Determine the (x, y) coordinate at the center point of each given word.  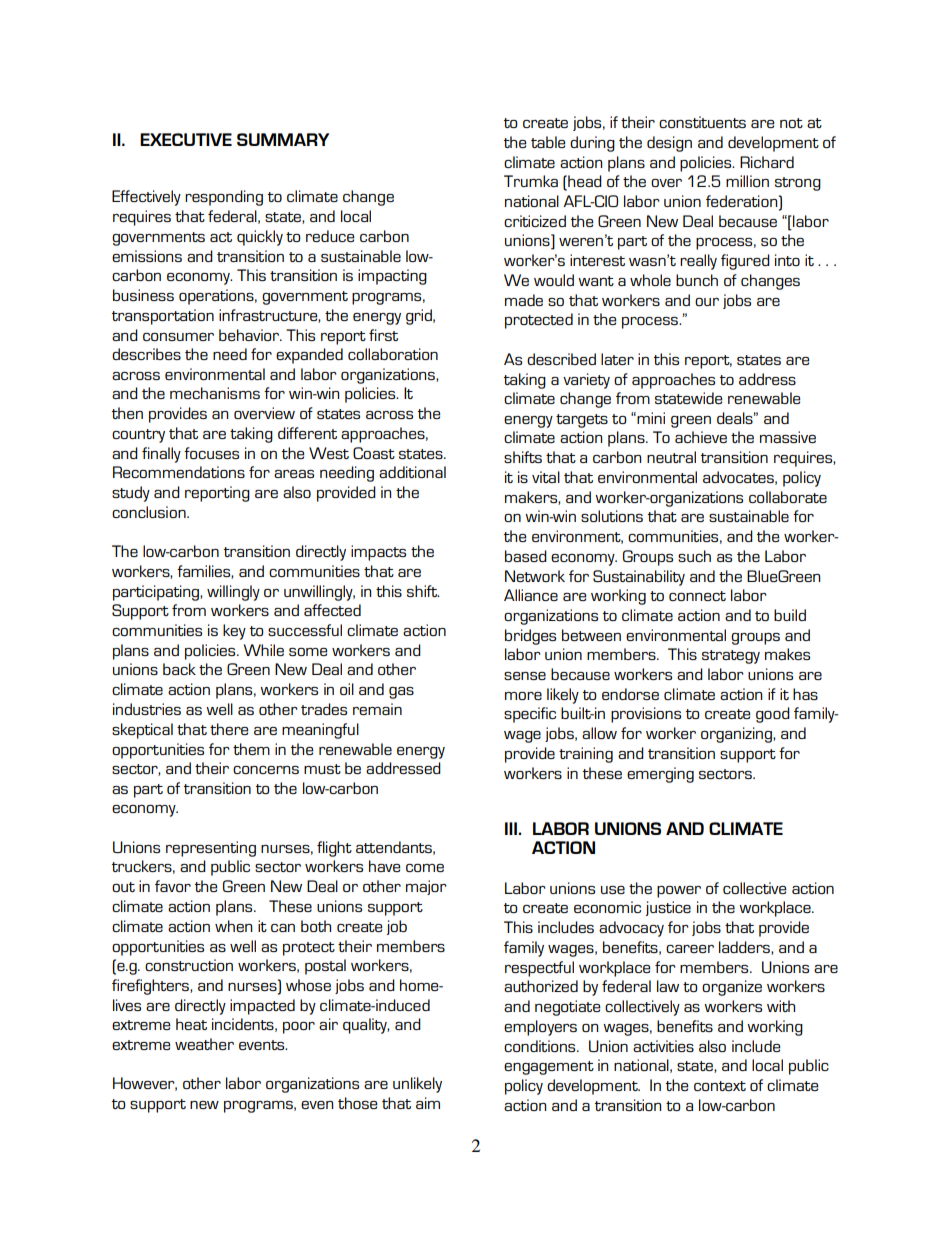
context (720, 1086)
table (548, 142)
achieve (701, 437)
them (251, 749)
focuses (211, 453)
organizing (737, 735)
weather (204, 1044)
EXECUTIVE (186, 139)
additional (412, 472)
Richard (767, 162)
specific (530, 715)
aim (428, 1103)
